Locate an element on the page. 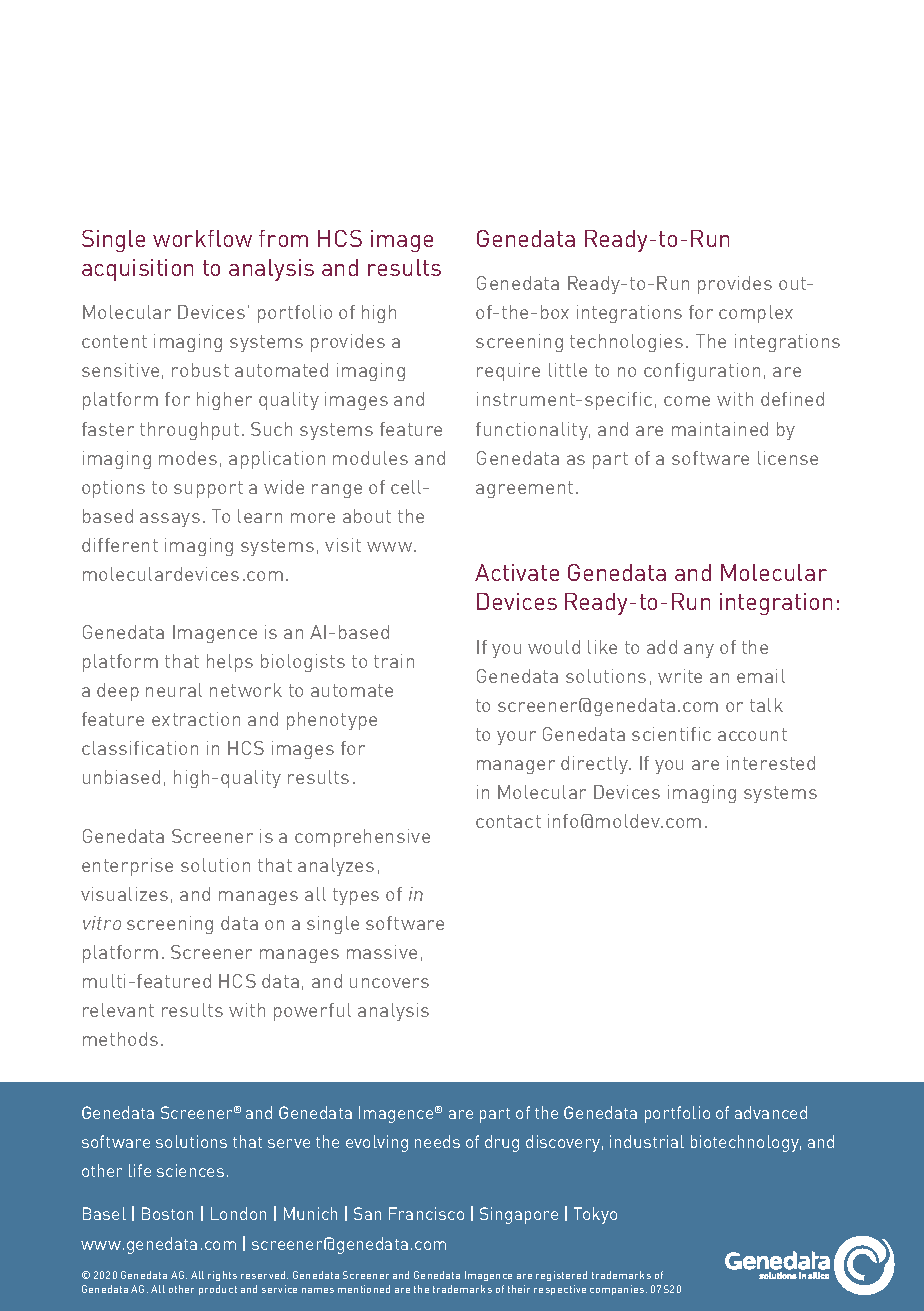 The image size is (924, 1311). classification is located at coordinates (140, 748).
